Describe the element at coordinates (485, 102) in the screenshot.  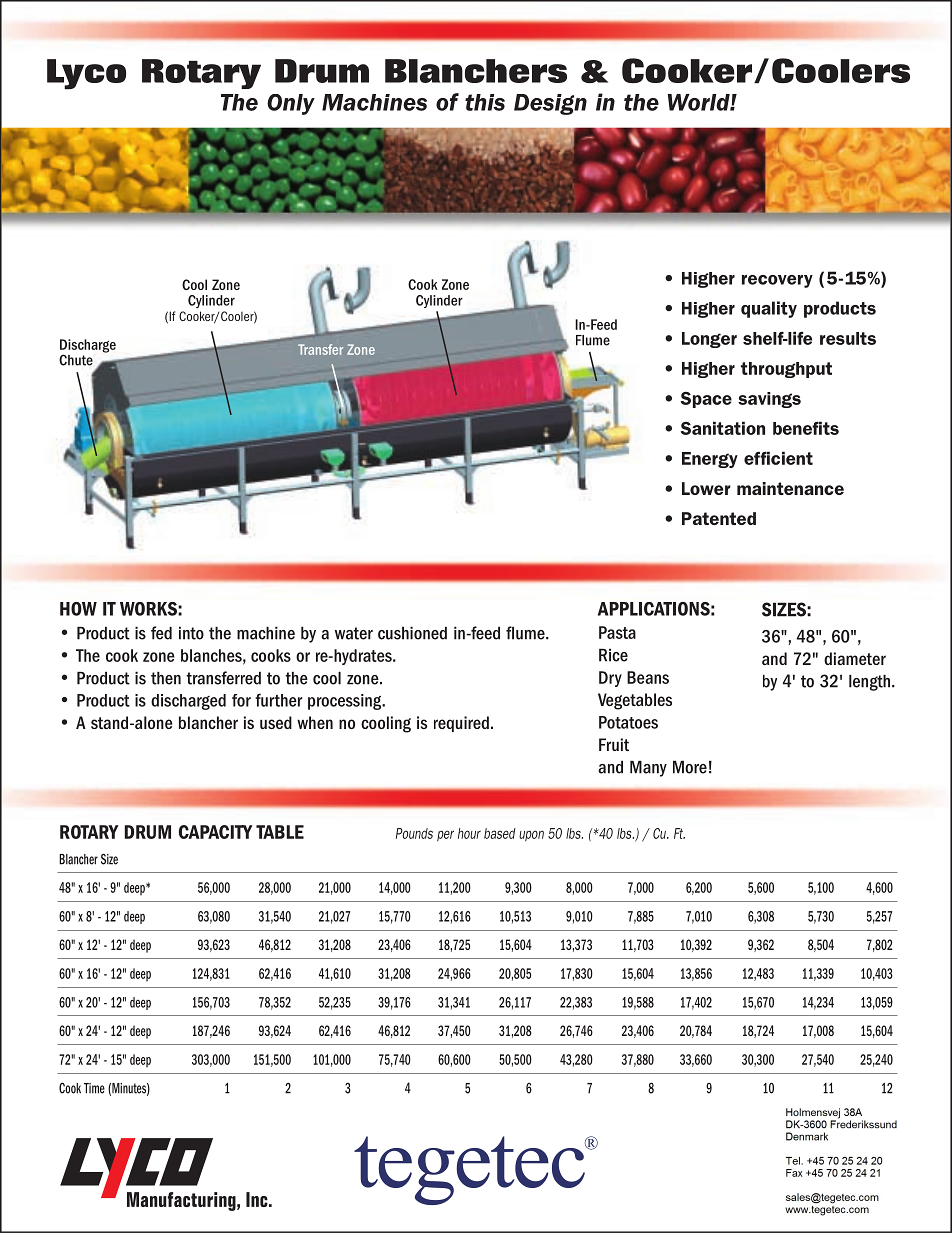
I see `this` at that location.
